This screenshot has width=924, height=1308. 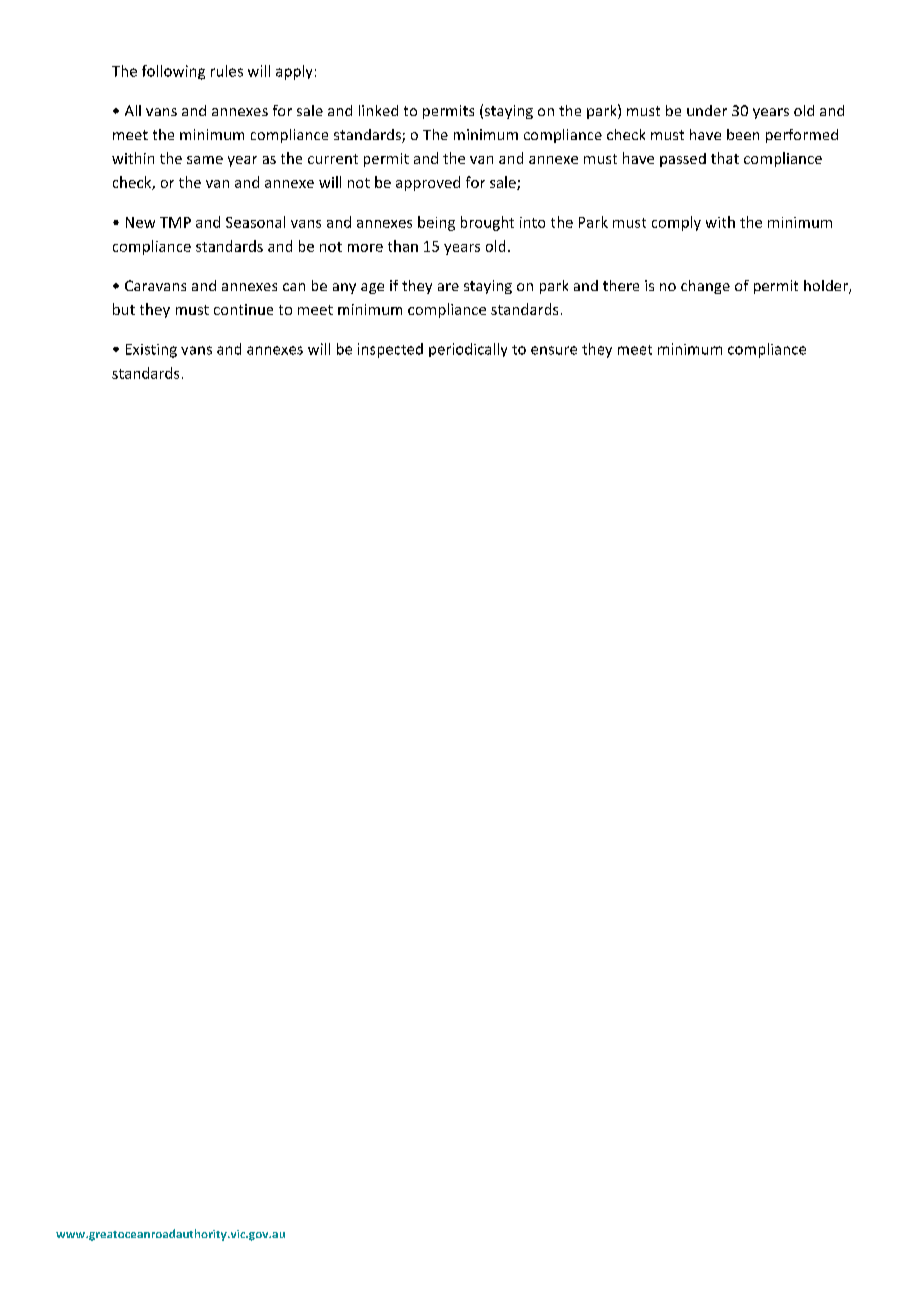 I want to click on same, so click(x=205, y=160).
